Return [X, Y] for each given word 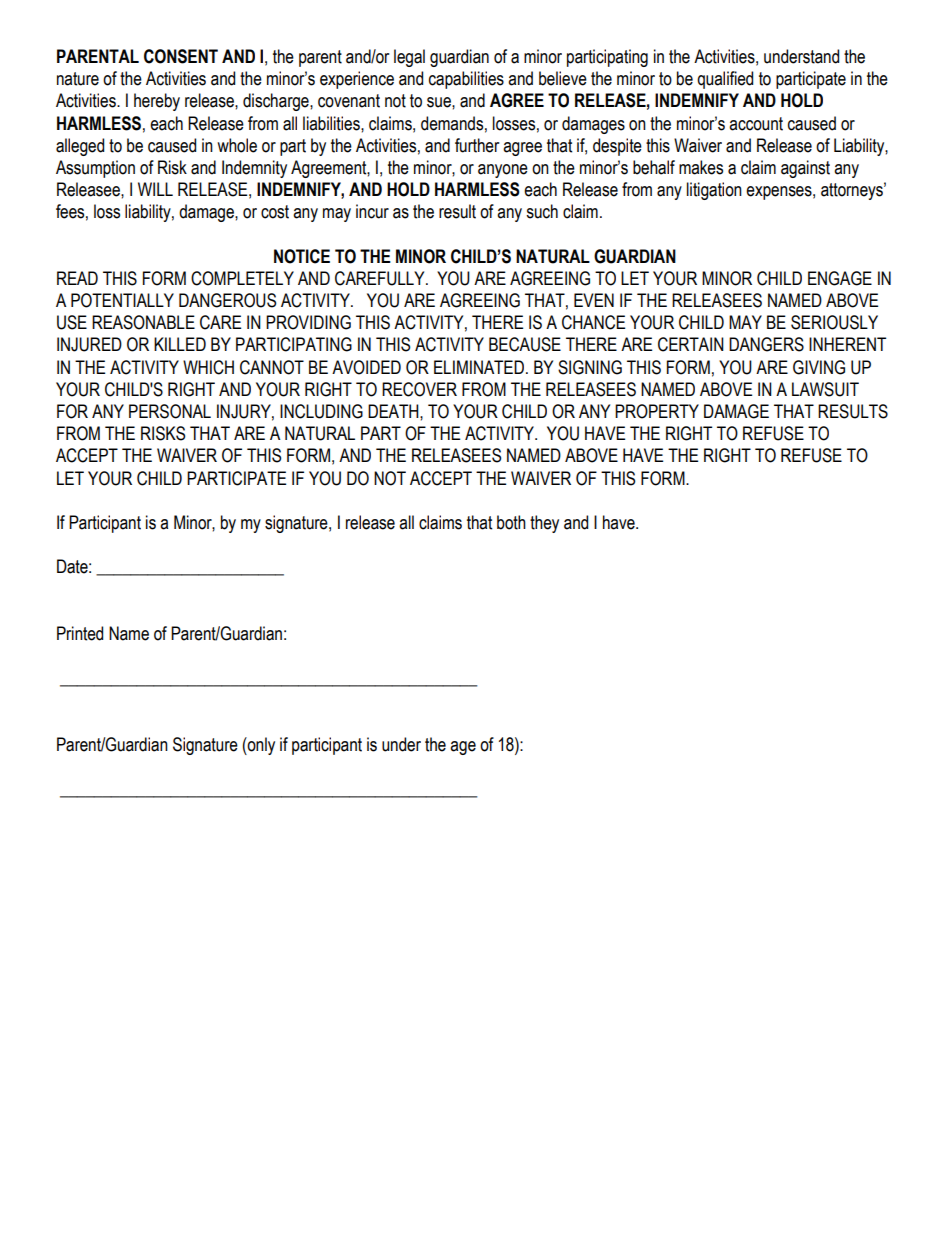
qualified [725, 80]
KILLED [180, 344]
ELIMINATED [480, 367]
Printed [80, 633]
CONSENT [181, 56]
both [511, 522]
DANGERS [766, 344]
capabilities [466, 80]
